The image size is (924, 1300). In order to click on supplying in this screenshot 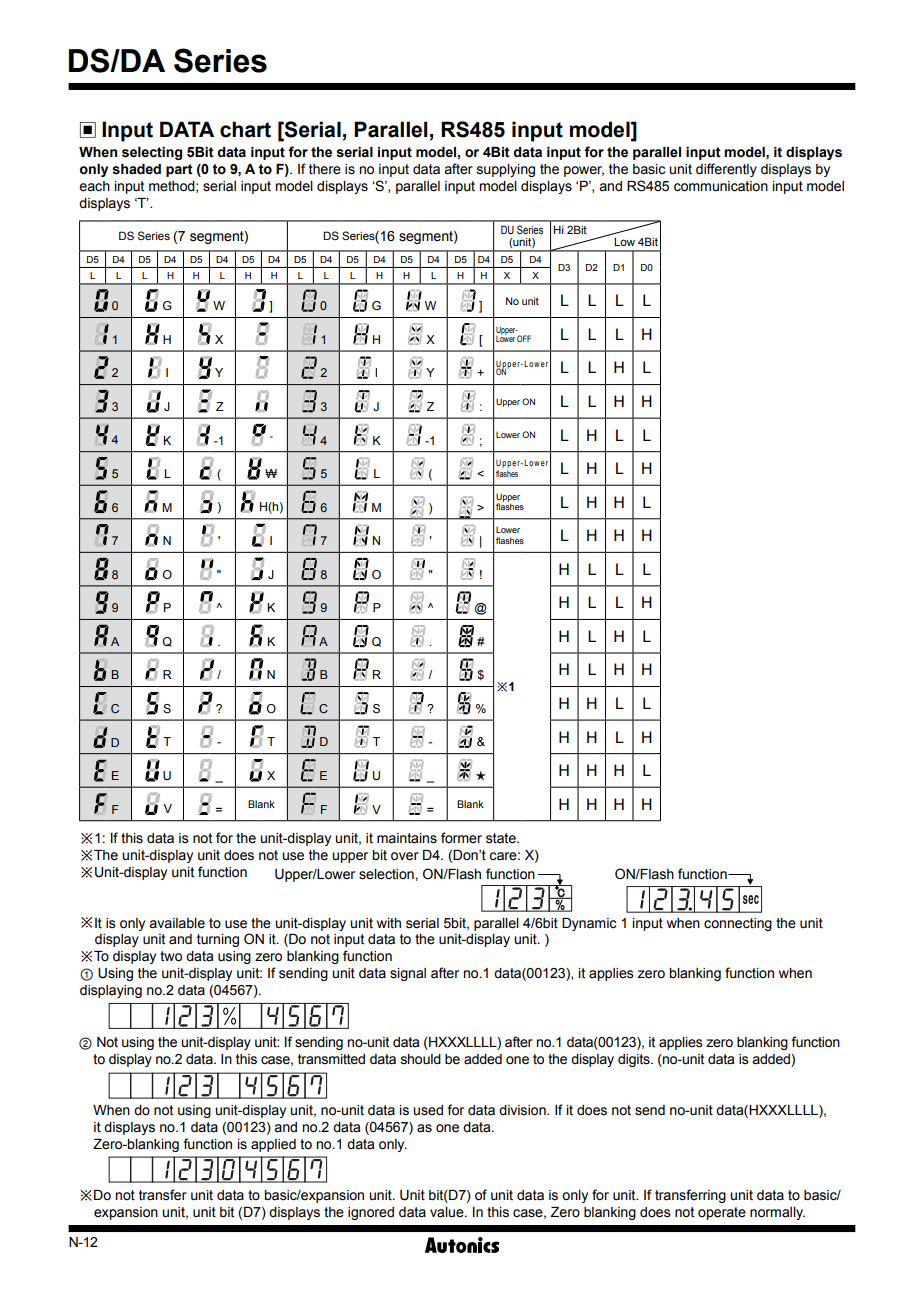, I will do `click(506, 170)`.
